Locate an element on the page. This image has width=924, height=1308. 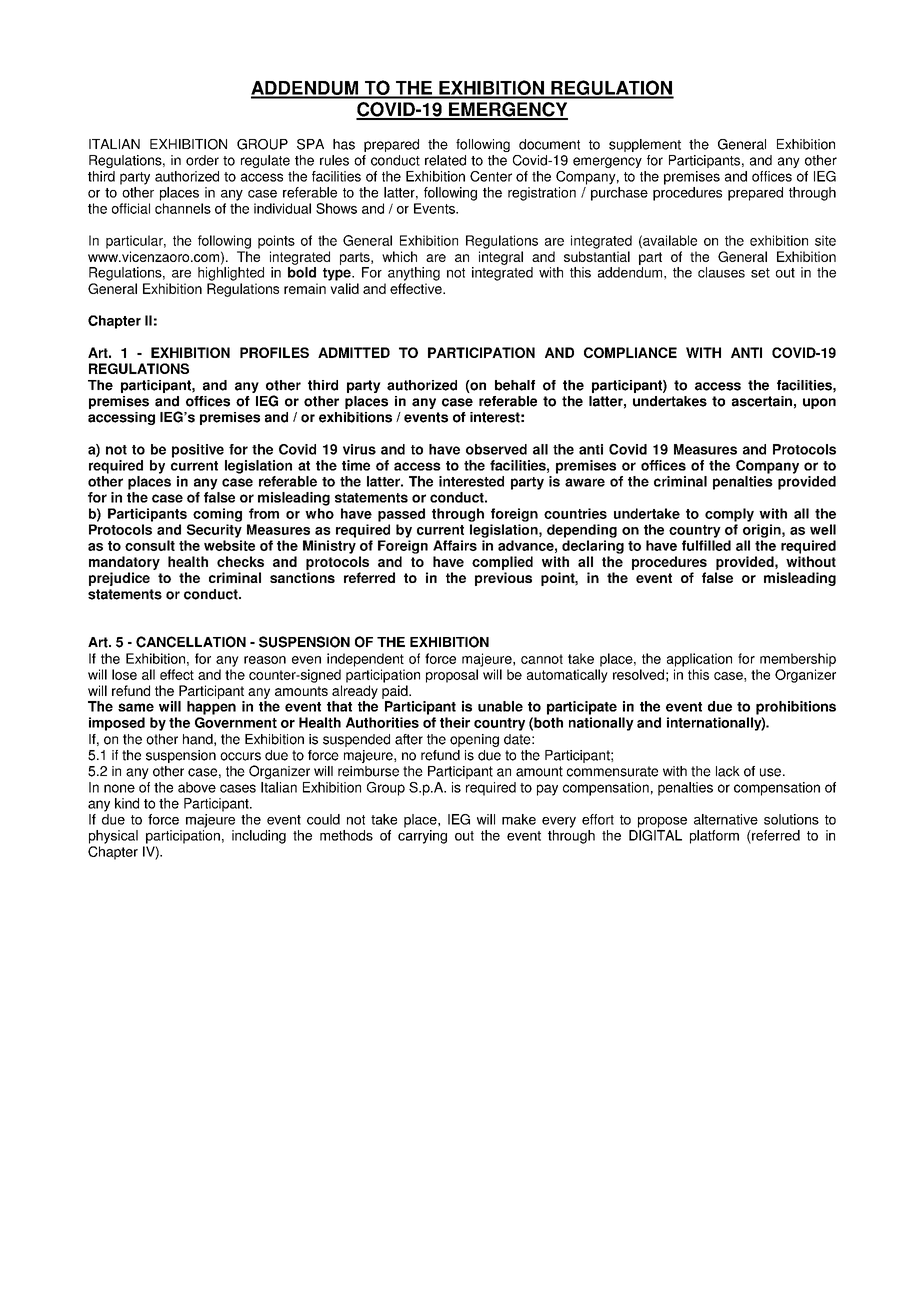
supplement is located at coordinates (645, 145).
